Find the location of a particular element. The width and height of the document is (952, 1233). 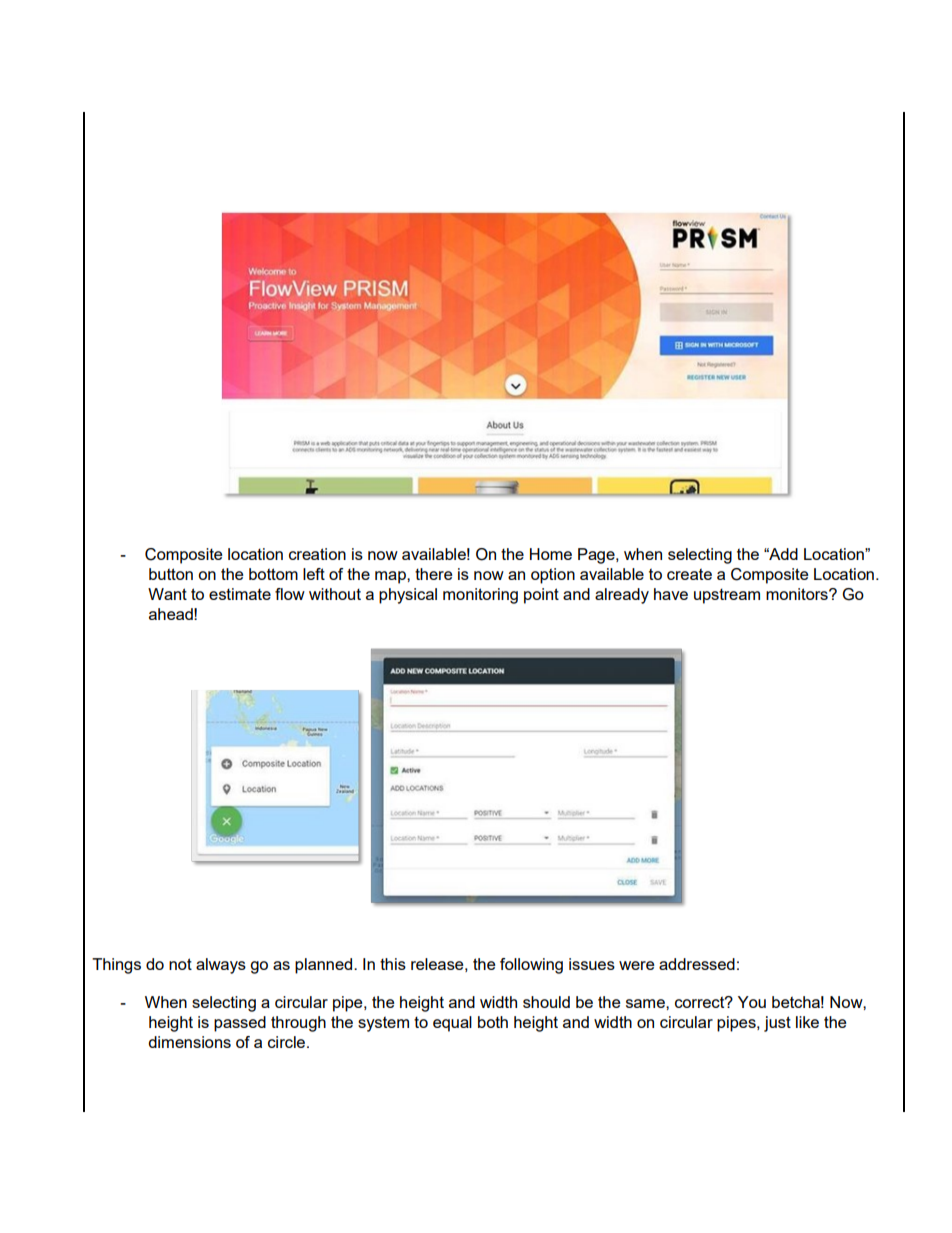

there is located at coordinates (434, 574).
